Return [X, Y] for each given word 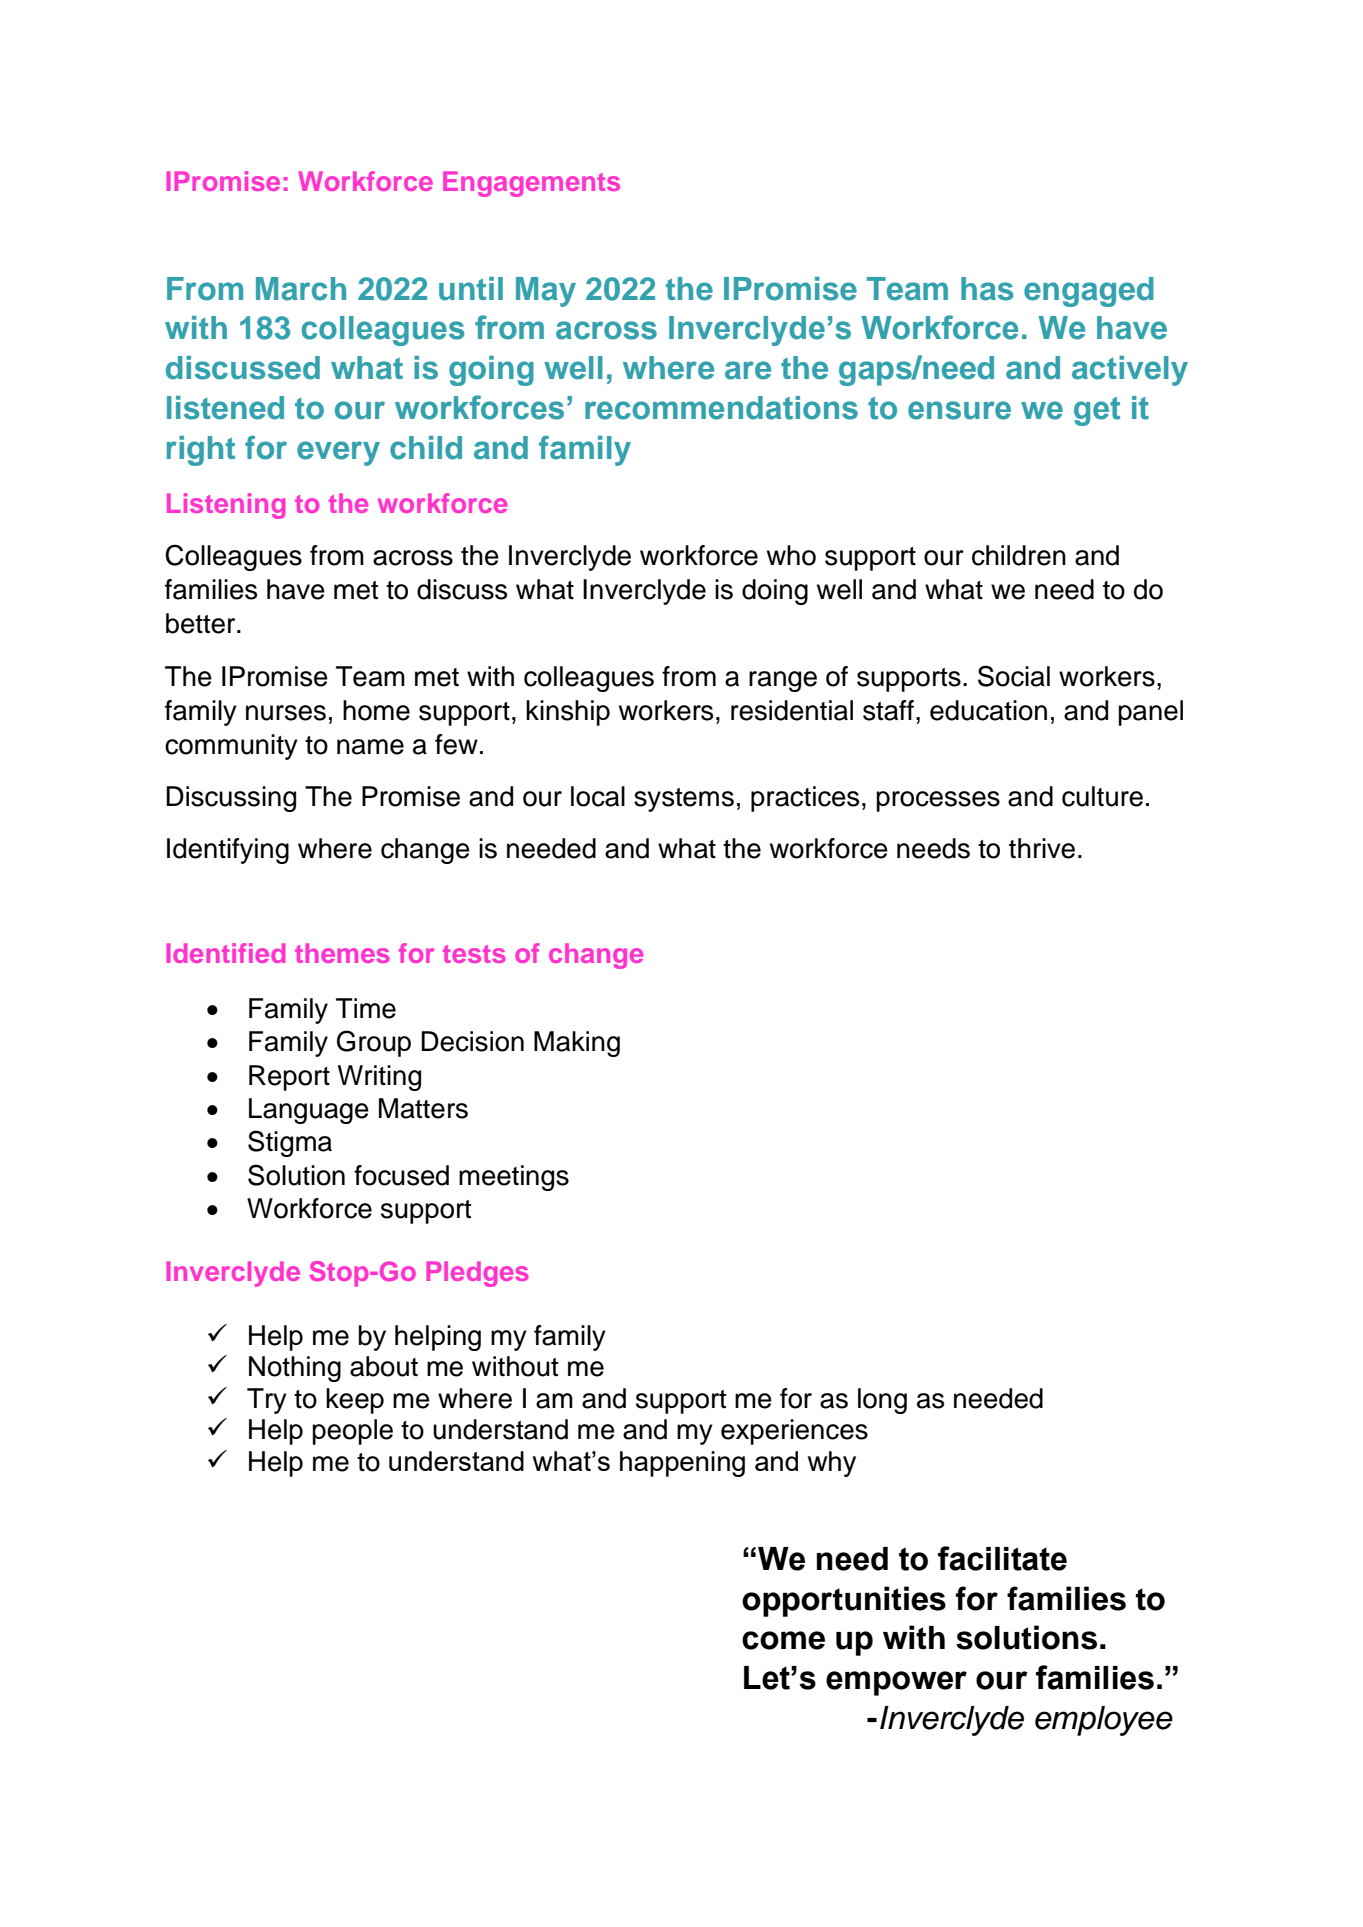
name [370, 747]
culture [1102, 796]
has [987, 289]
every [338, 453]
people [352, 1432]
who [791, 555]
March [301, 289]
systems [684, 800]
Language [309, 1111]
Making [577, 1044]
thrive [1042, 848]
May [546, 292]
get [1097, 411]
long [882, 1401]
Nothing [295, 1369]
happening [682, 1464]
